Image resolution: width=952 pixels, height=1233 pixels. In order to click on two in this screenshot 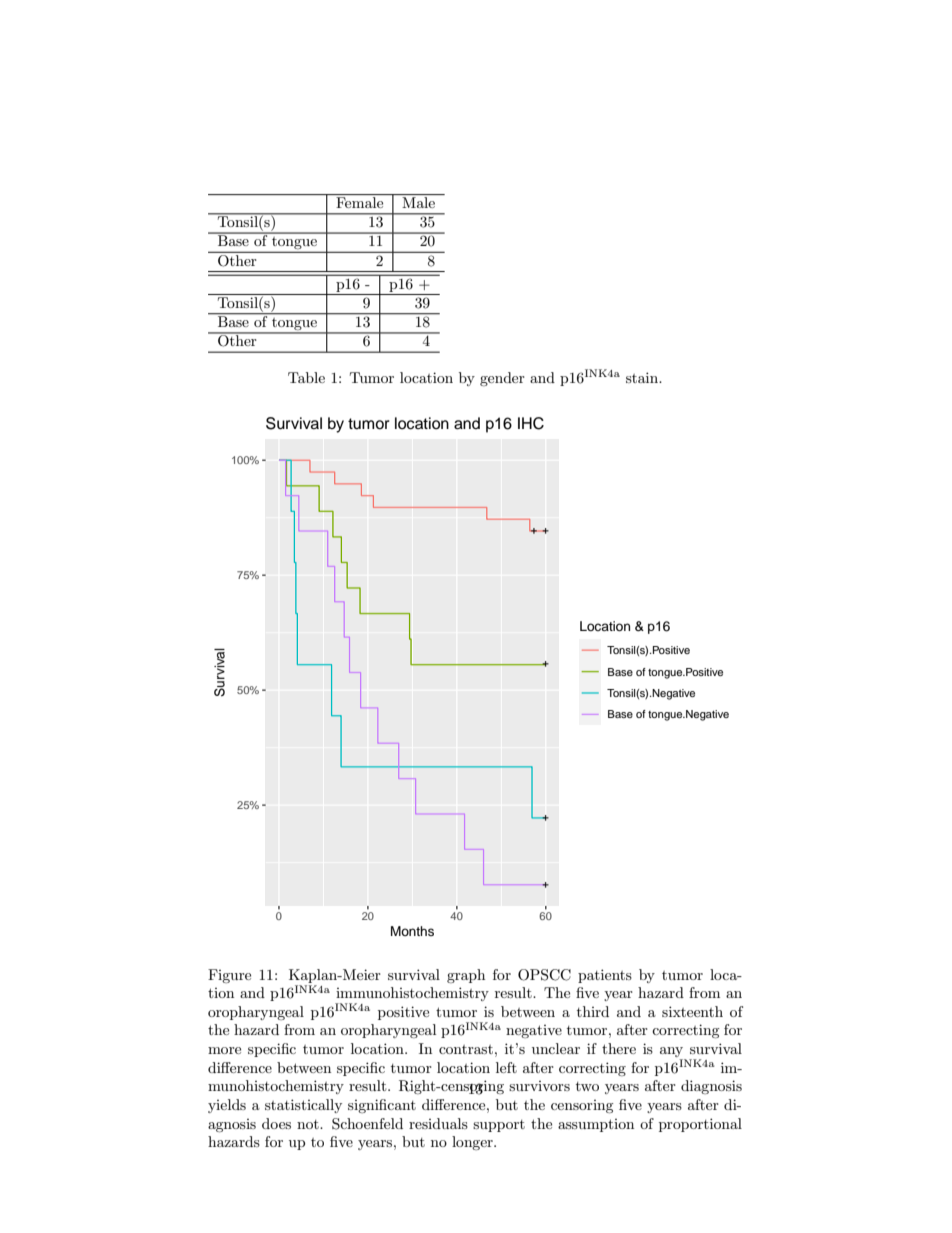, I will do `click(587, 1086)`.
